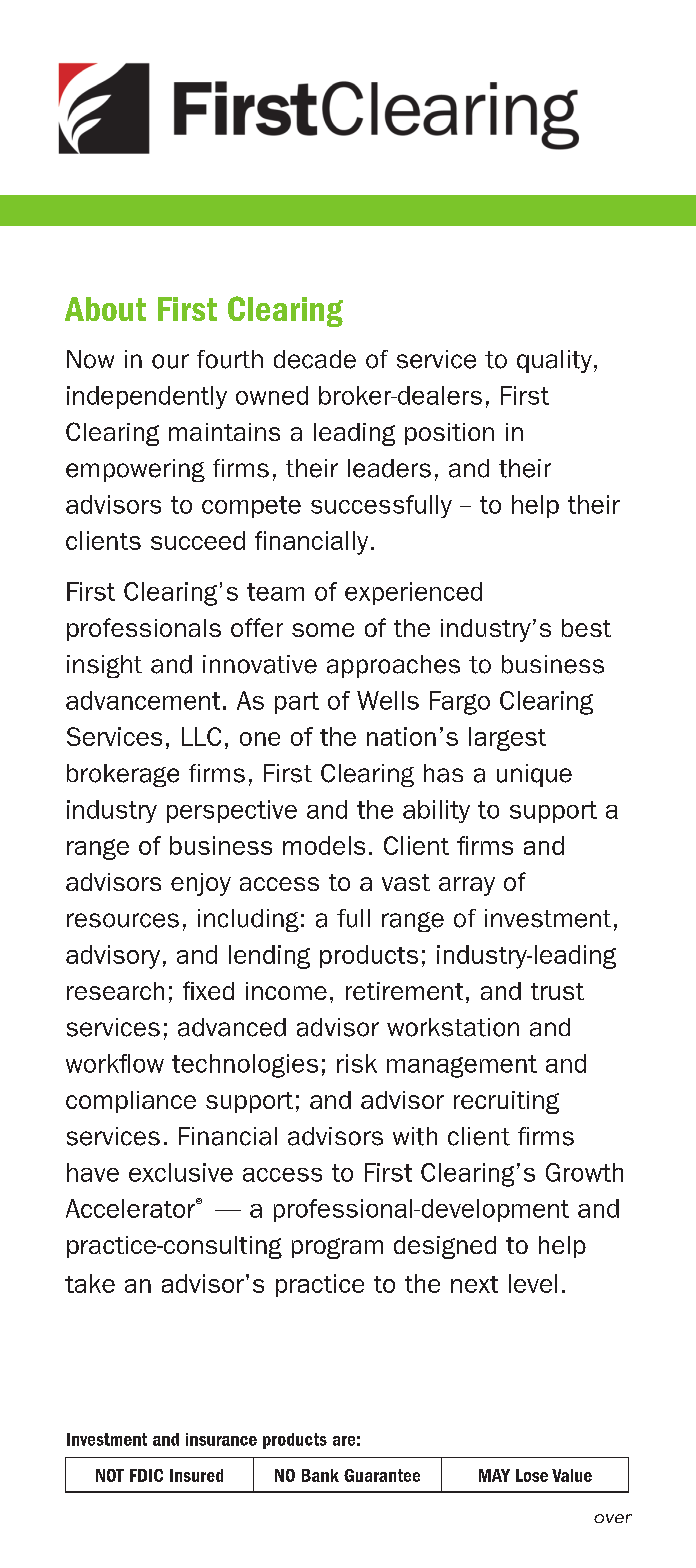  I want to click on trust, so click(557, 991).
